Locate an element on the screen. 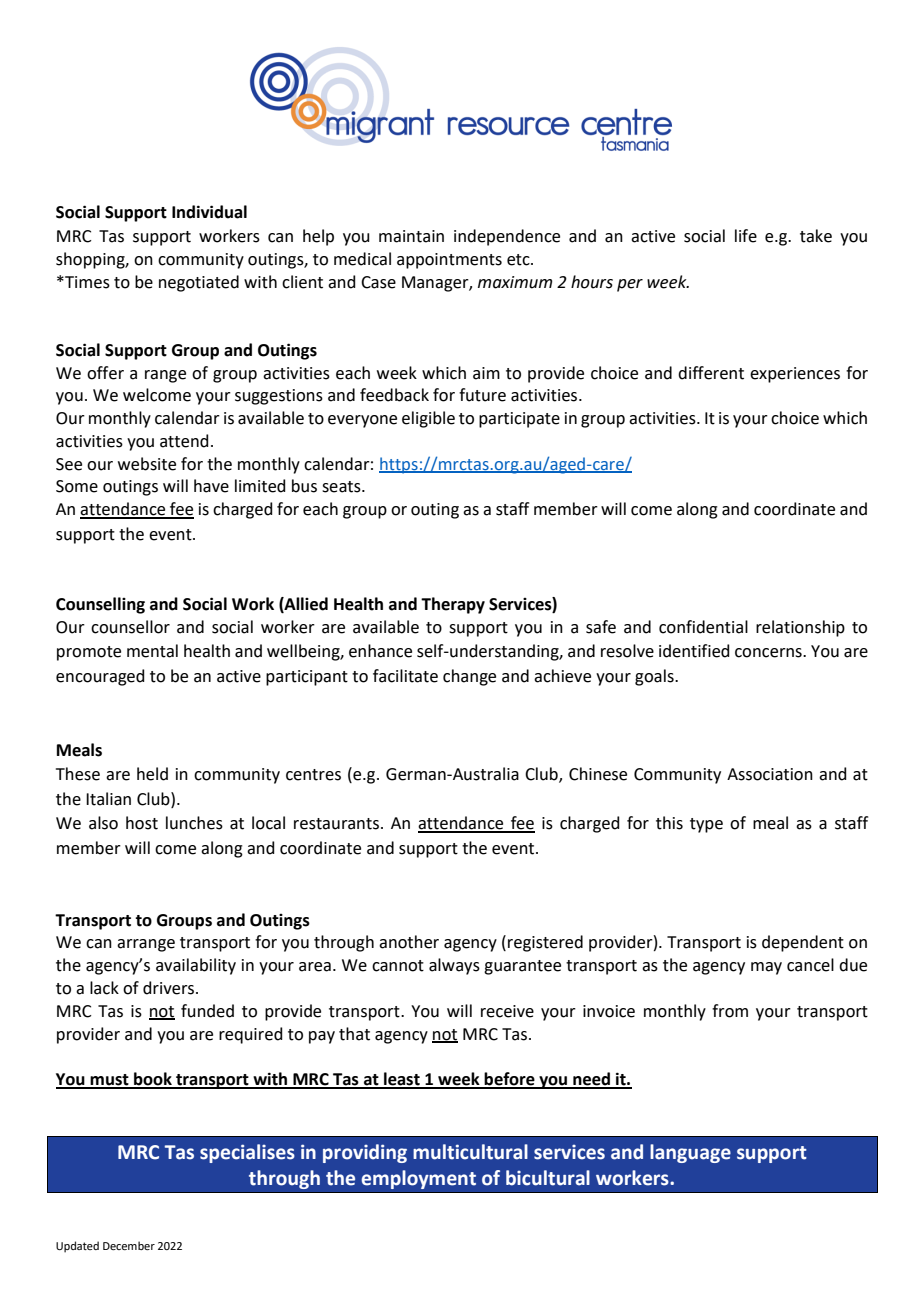 This screenshot has width=924, height=1308. concerns is located at coordinates (769, 653).
